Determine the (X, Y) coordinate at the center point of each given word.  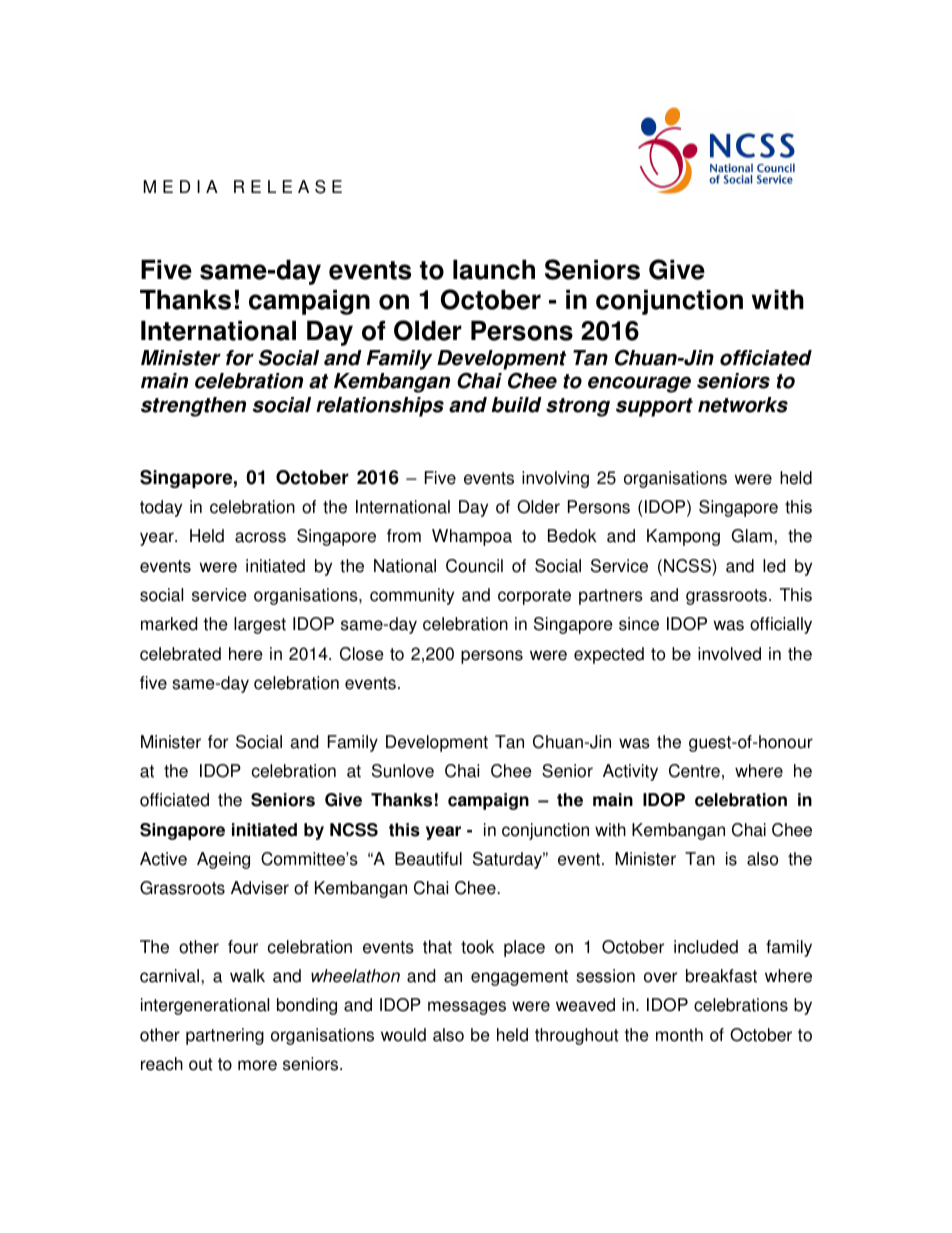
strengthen (193, 407)
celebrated (180, 654)
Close (362, 654)
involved (729, 654)
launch (494, 269)
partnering (225, 1036)
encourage (639, 384)
